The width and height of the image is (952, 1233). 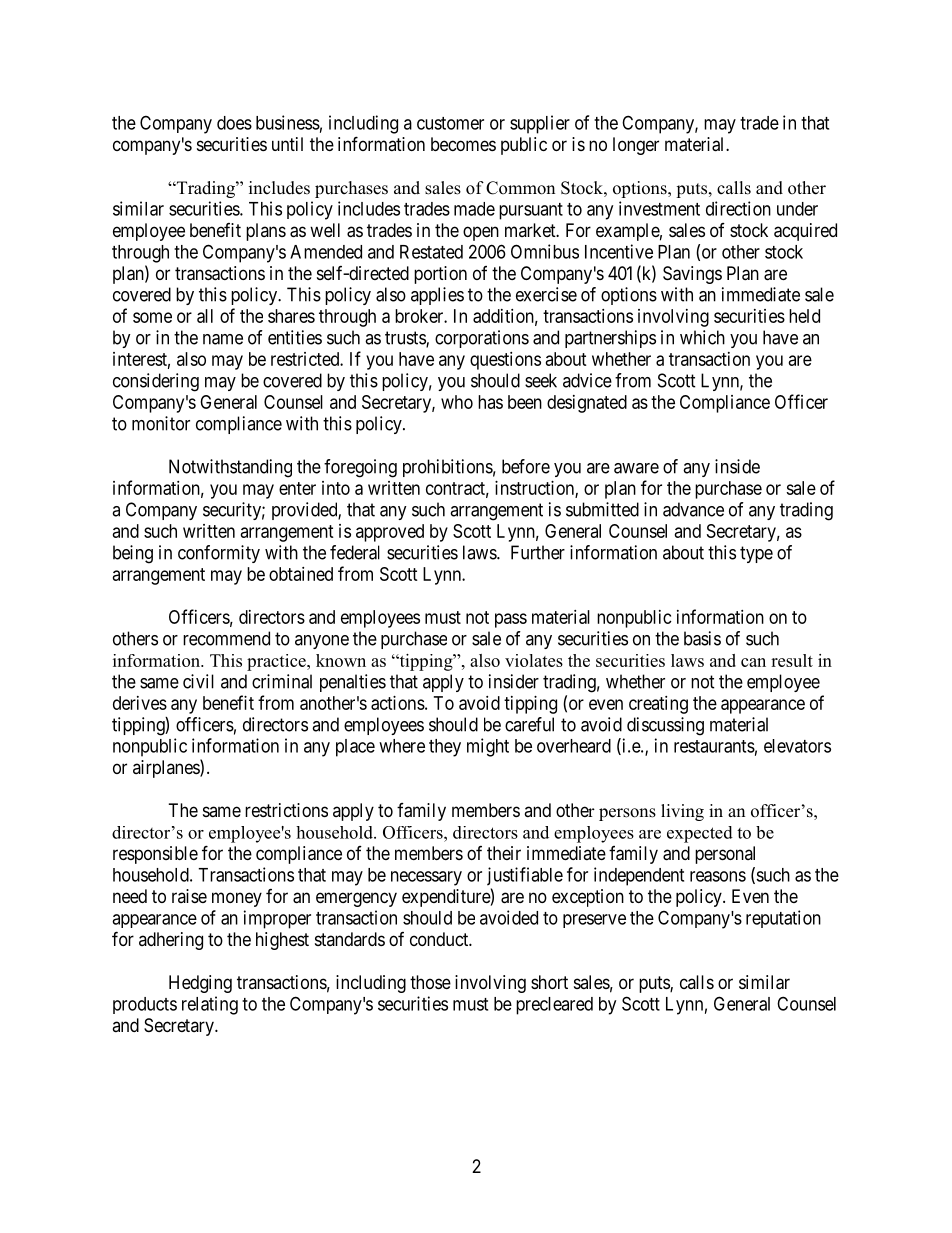 What do you see at coordinates (457, 402) in the image?
I see `who` at bounding box center [457, 402].
